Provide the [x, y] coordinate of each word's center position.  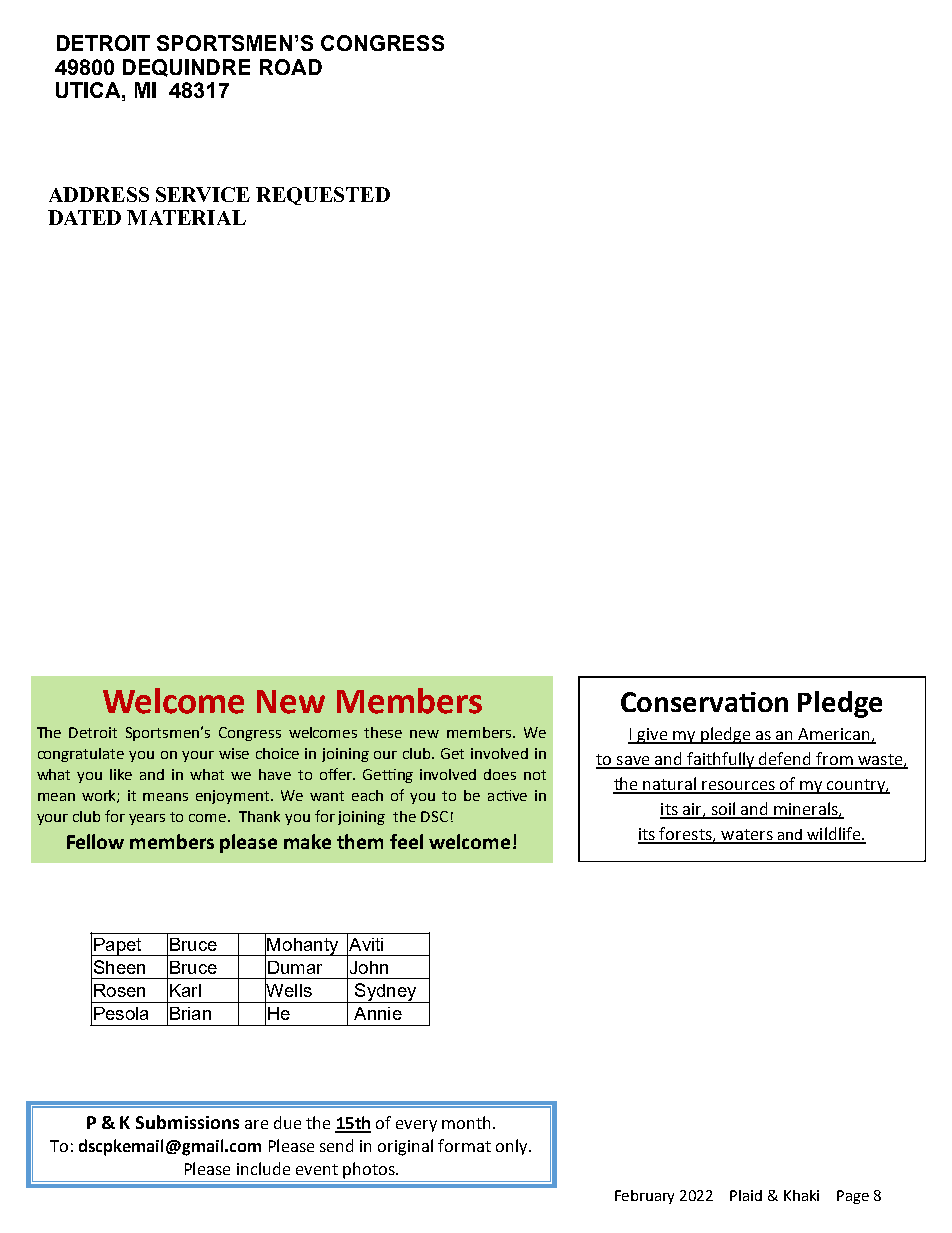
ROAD [291, 67]
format [464, 1145]
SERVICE [203, 194]
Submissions [187, 1122]
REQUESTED [323, 196]
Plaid [746, 1195]
